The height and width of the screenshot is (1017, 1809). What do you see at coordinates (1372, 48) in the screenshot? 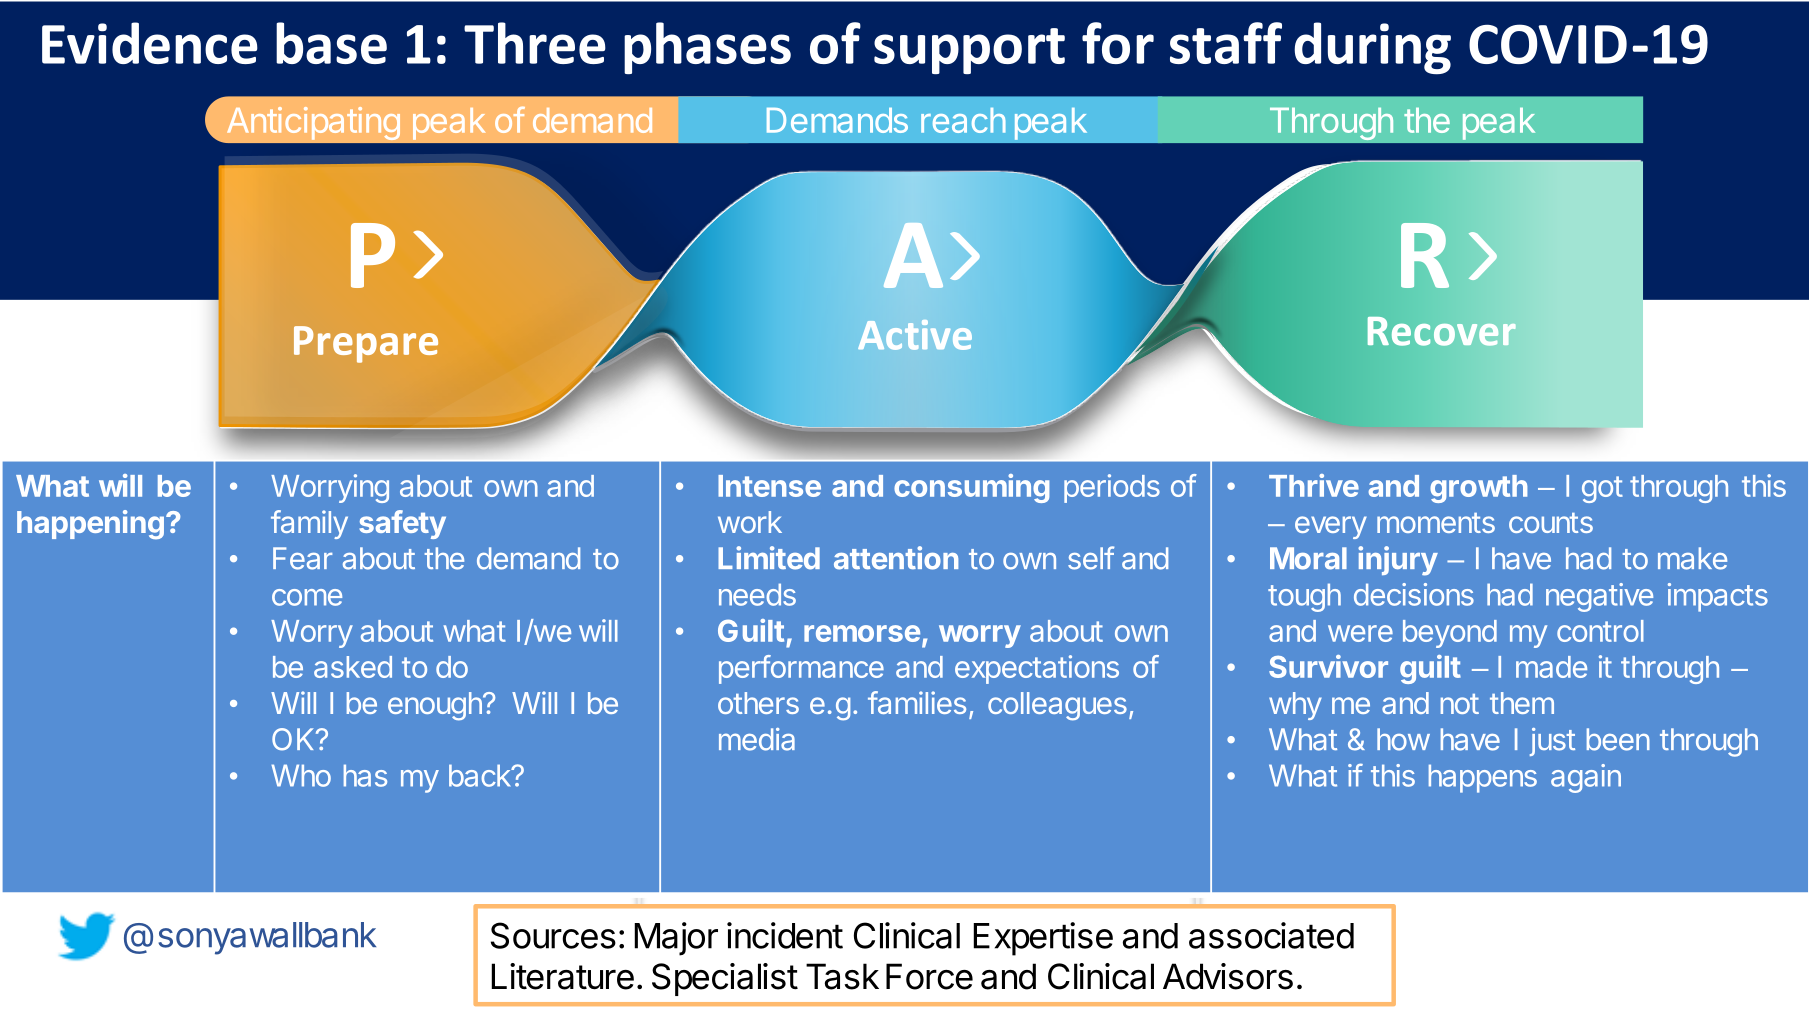
I see `during` at bounding box center [1372, 48].
